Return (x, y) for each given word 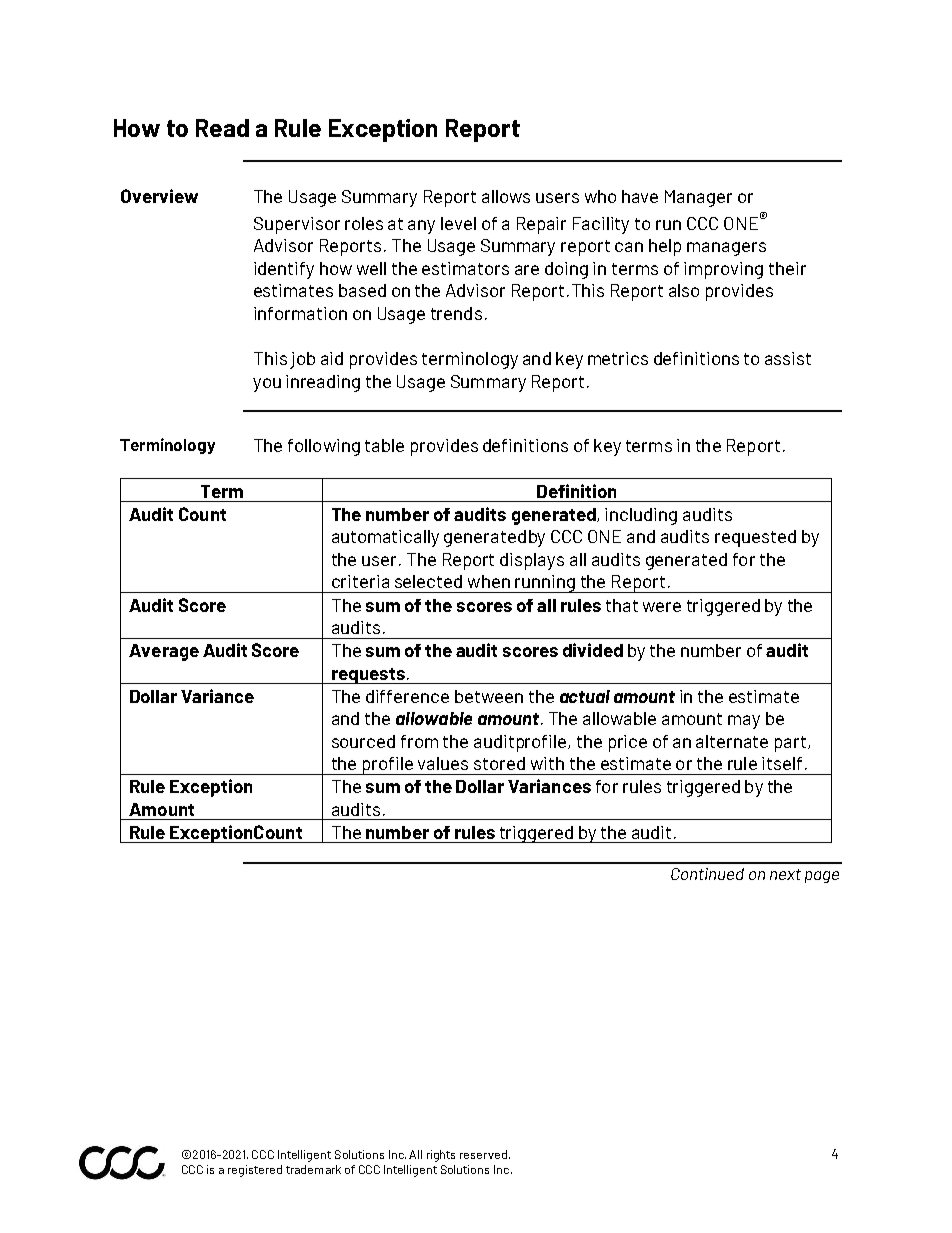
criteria (360, 581)
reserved (483, 1154)
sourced (363, 741)
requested (755, 538)
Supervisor (297, 225)
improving (723, 270)
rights (441, 1156)
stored (499, 763)
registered (255, 1171)
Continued (707, 874)
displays (532, 561)
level (458, 223)
